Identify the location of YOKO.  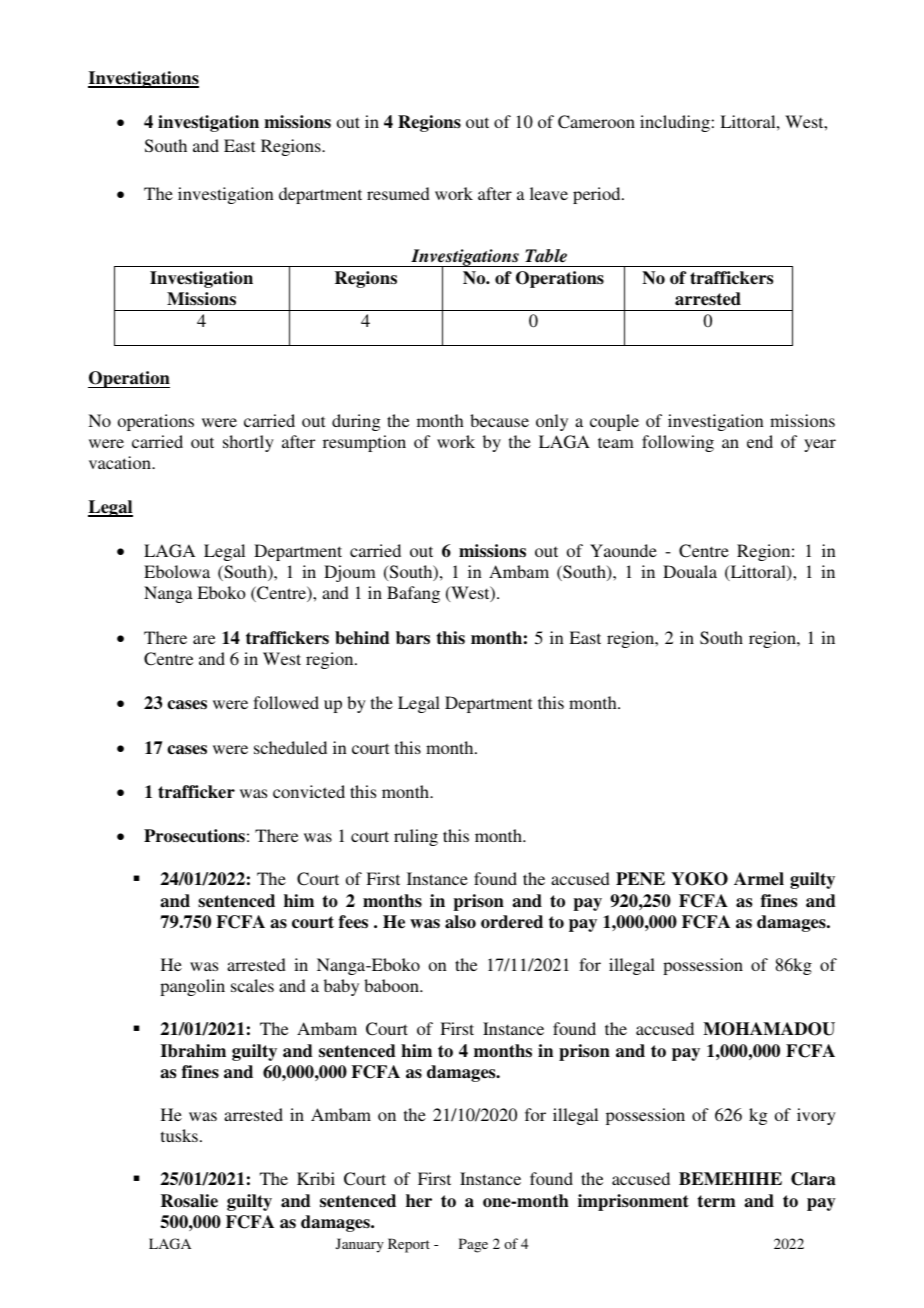
(699, 879).
